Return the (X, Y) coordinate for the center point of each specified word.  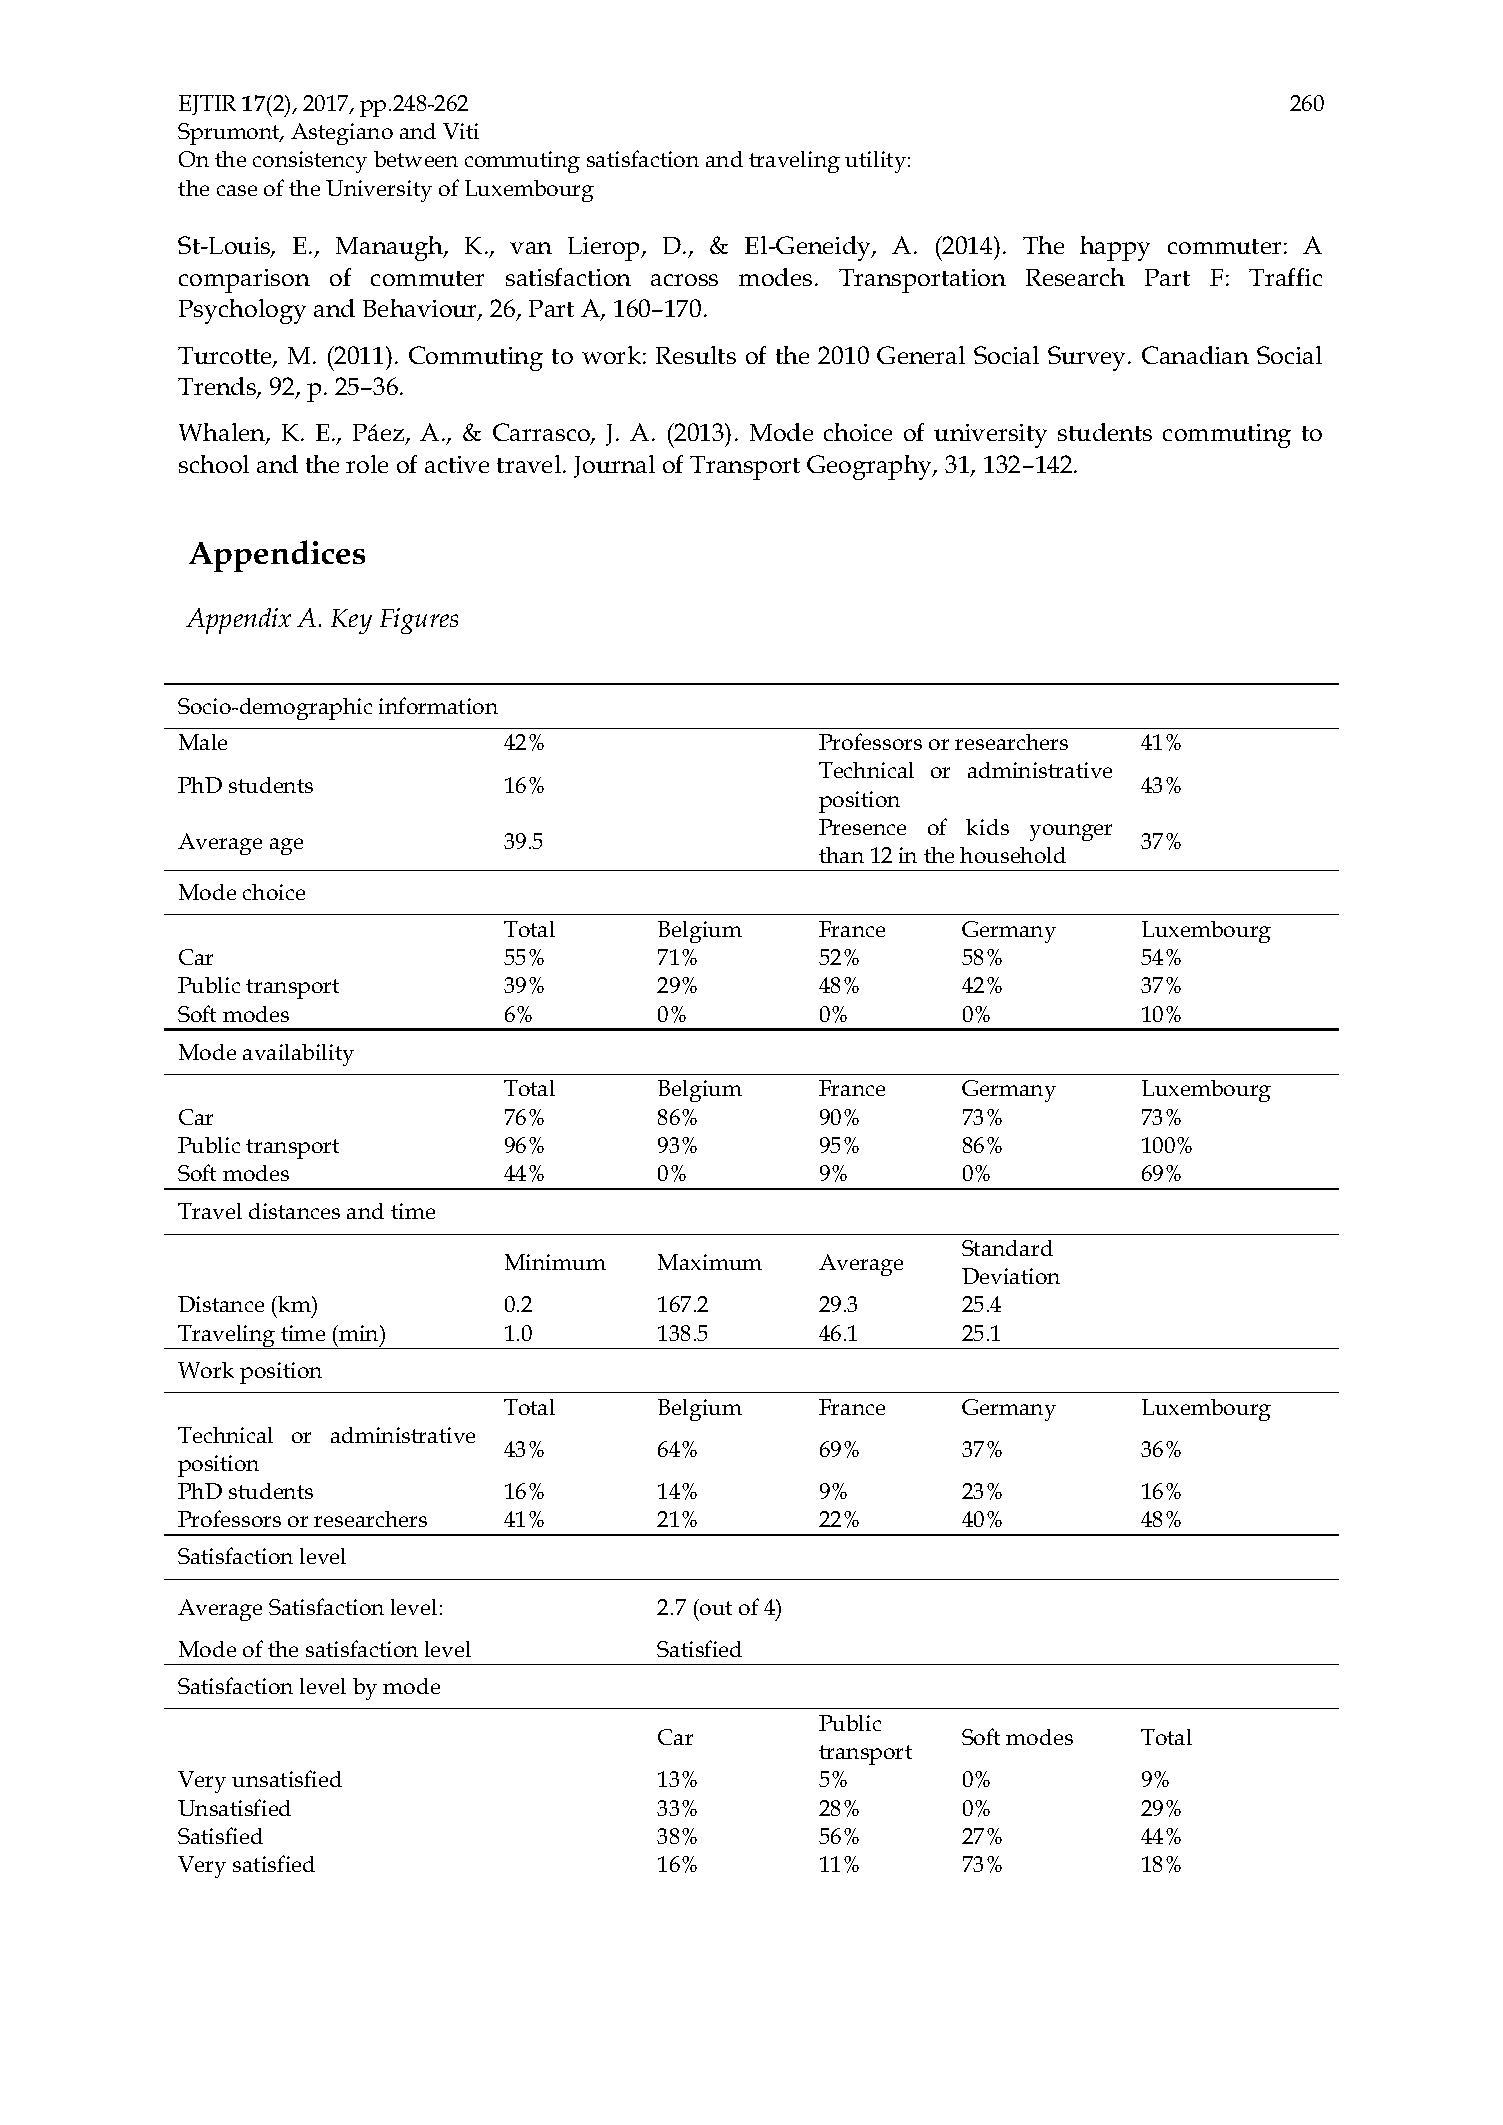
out (715, 1607)
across (684, 280)
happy (1115, 248)
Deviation (1011, 1276)
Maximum (710, 1262)
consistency (310, 162)
